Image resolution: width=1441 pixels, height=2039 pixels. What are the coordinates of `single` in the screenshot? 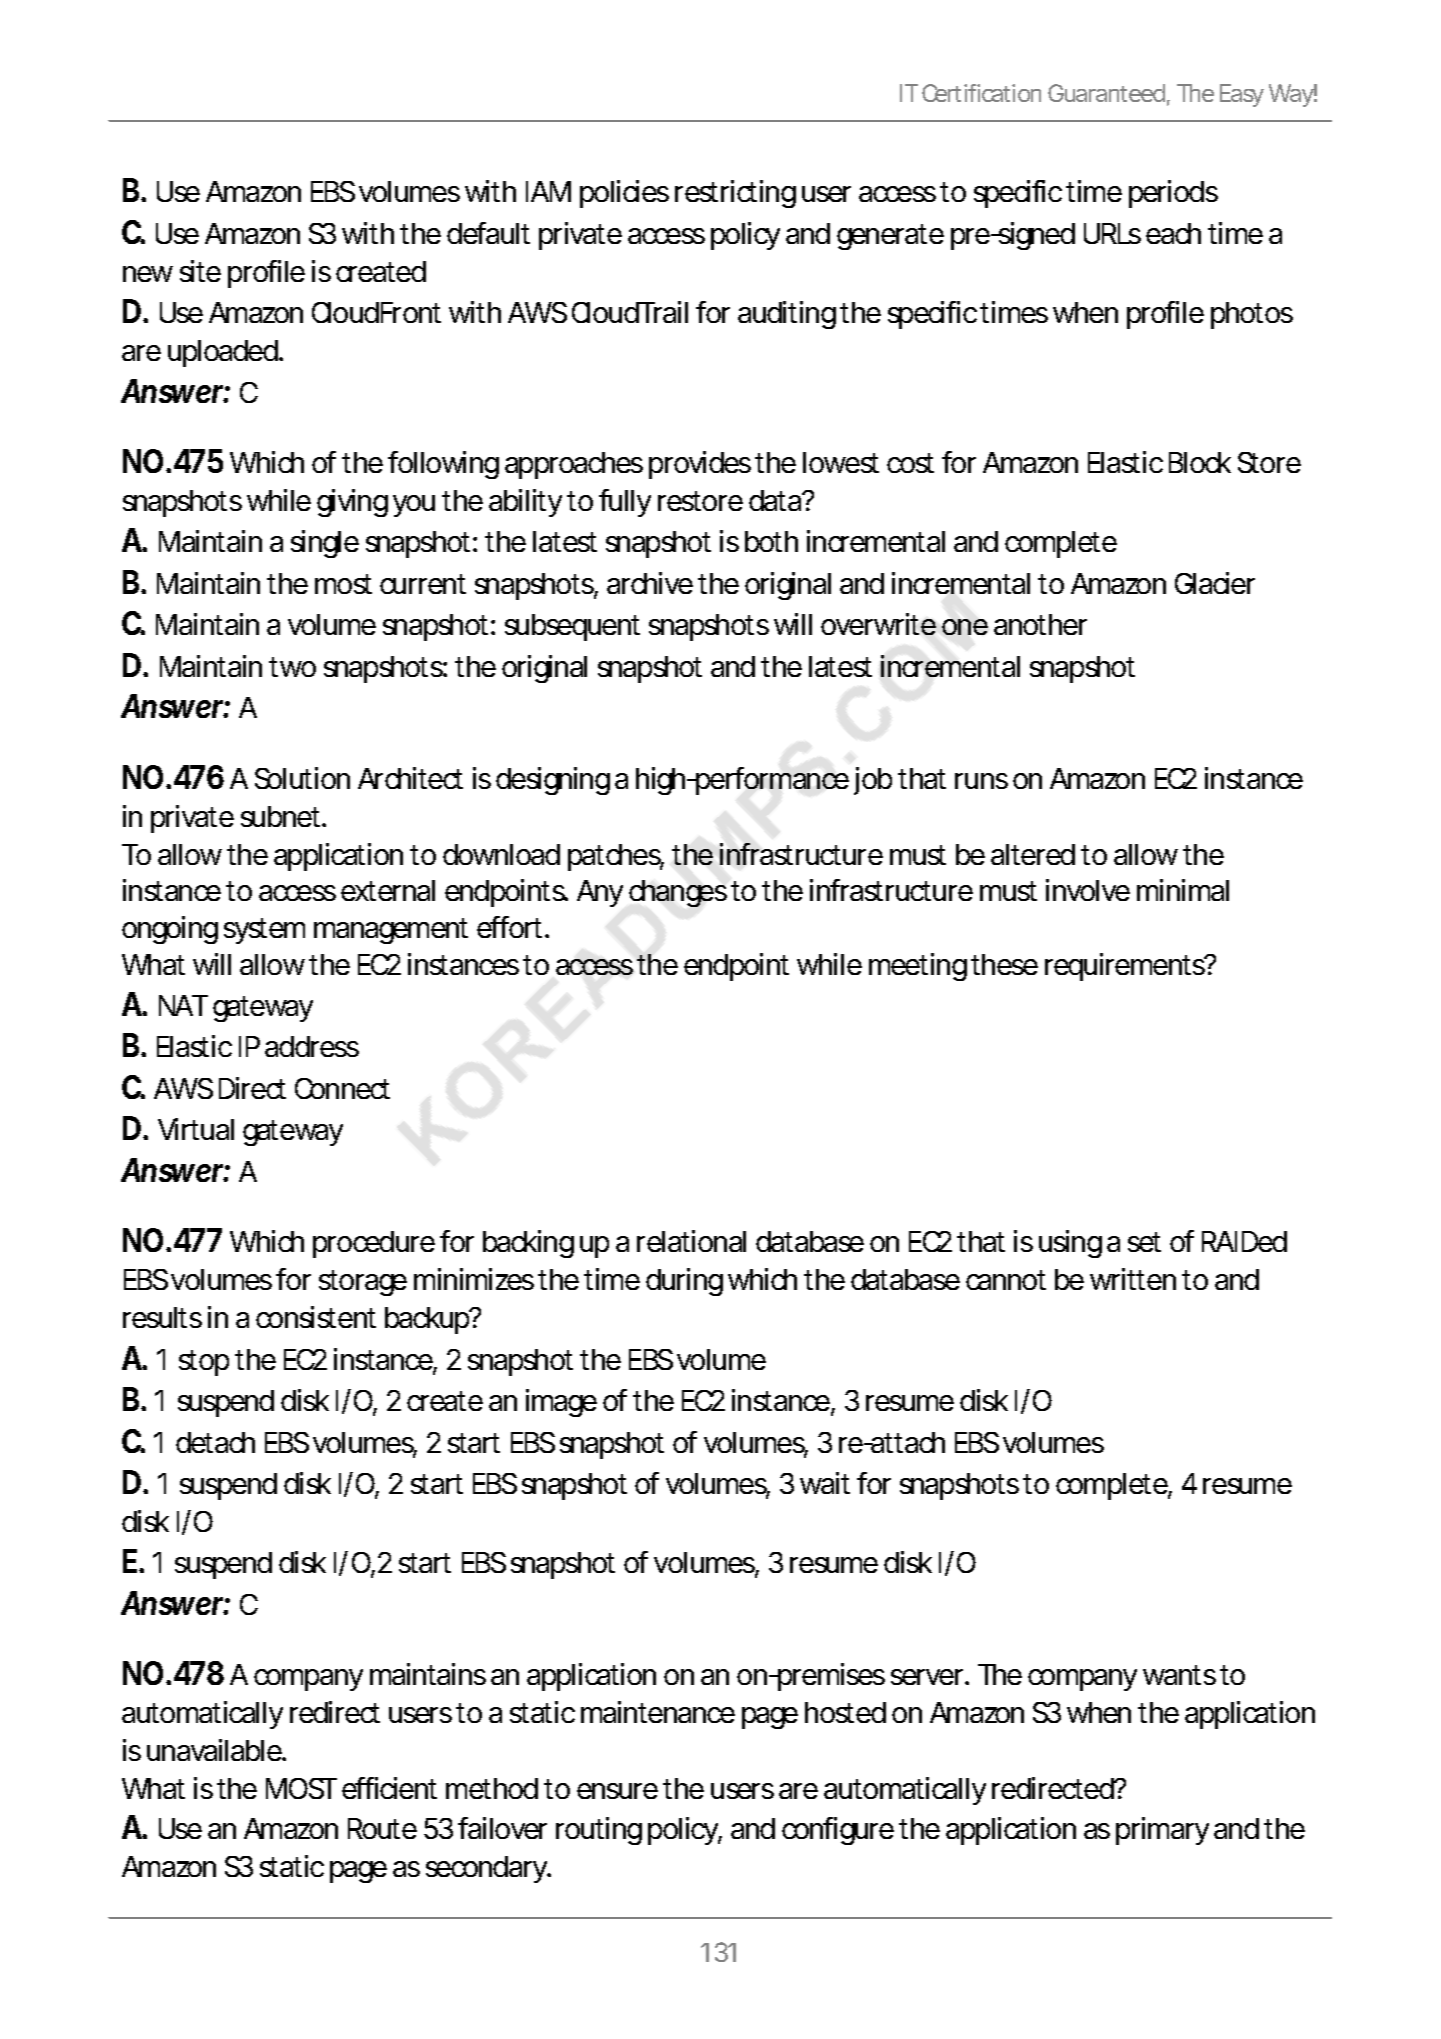 It's located at (325, 544).
